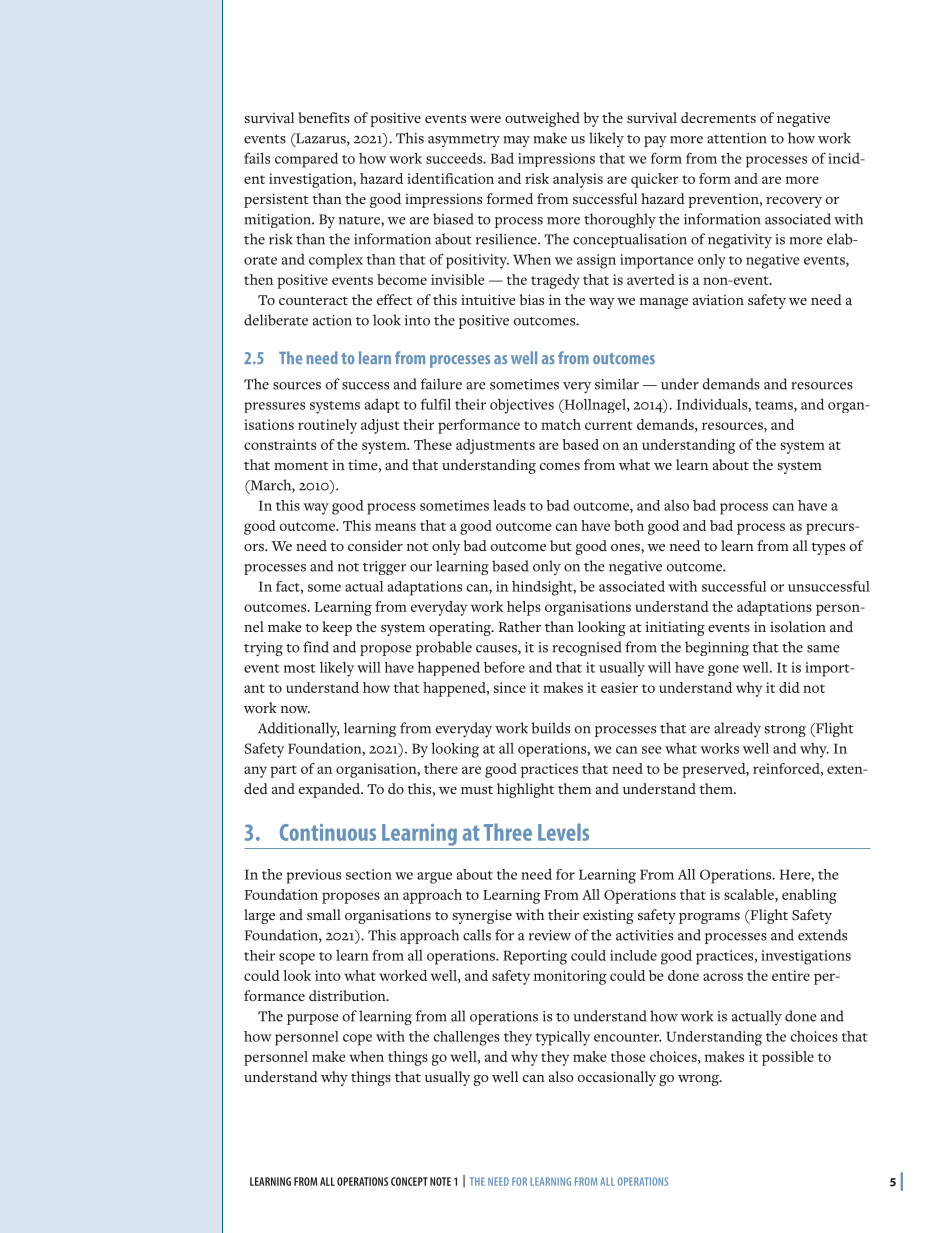 The image size is (952, 1233). What do you see at coordinates (440, 1181) in the page?
I see `NOTE` at bounding box center [440, 1181].
